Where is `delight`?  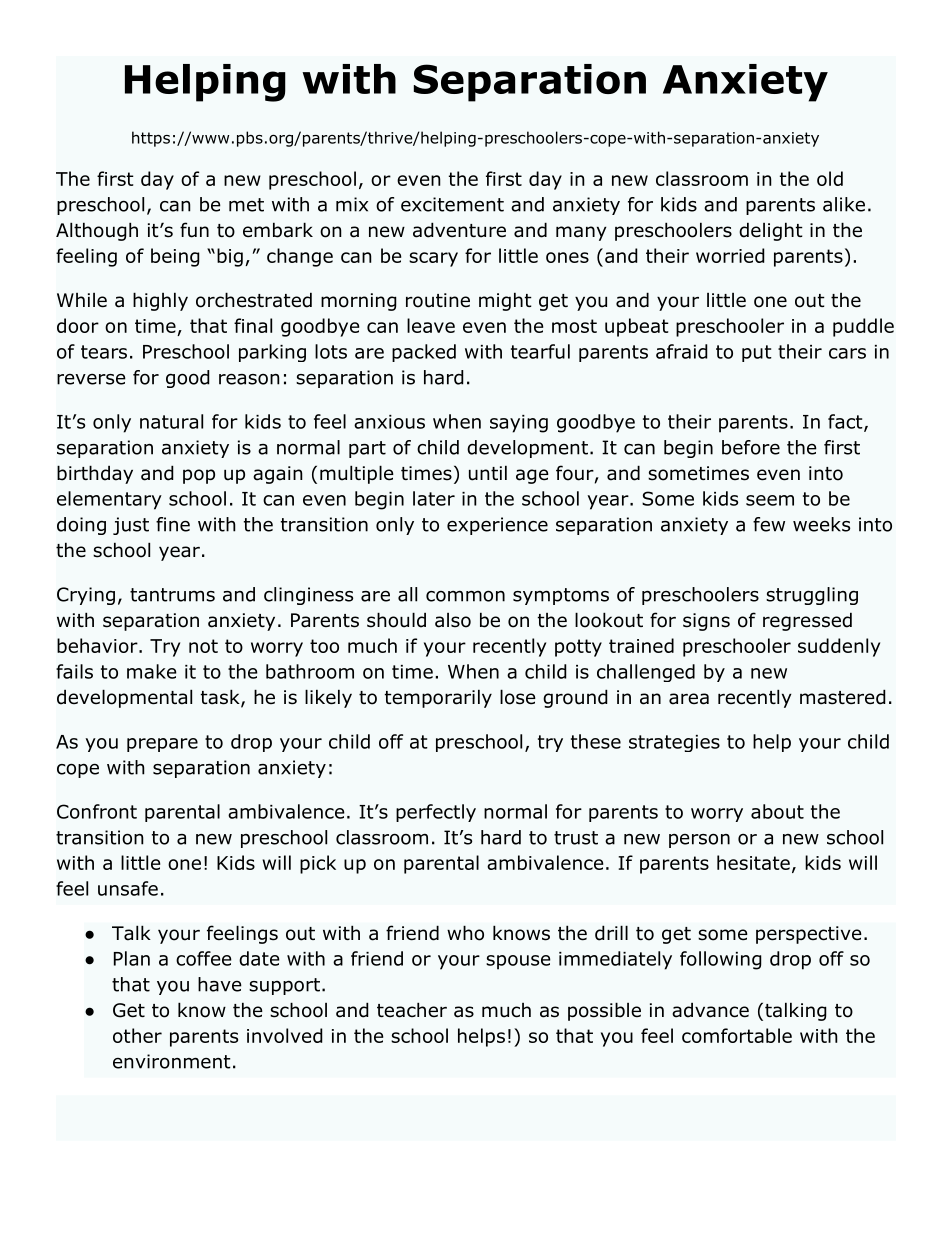 delight is located at coordinates (771, 231).
